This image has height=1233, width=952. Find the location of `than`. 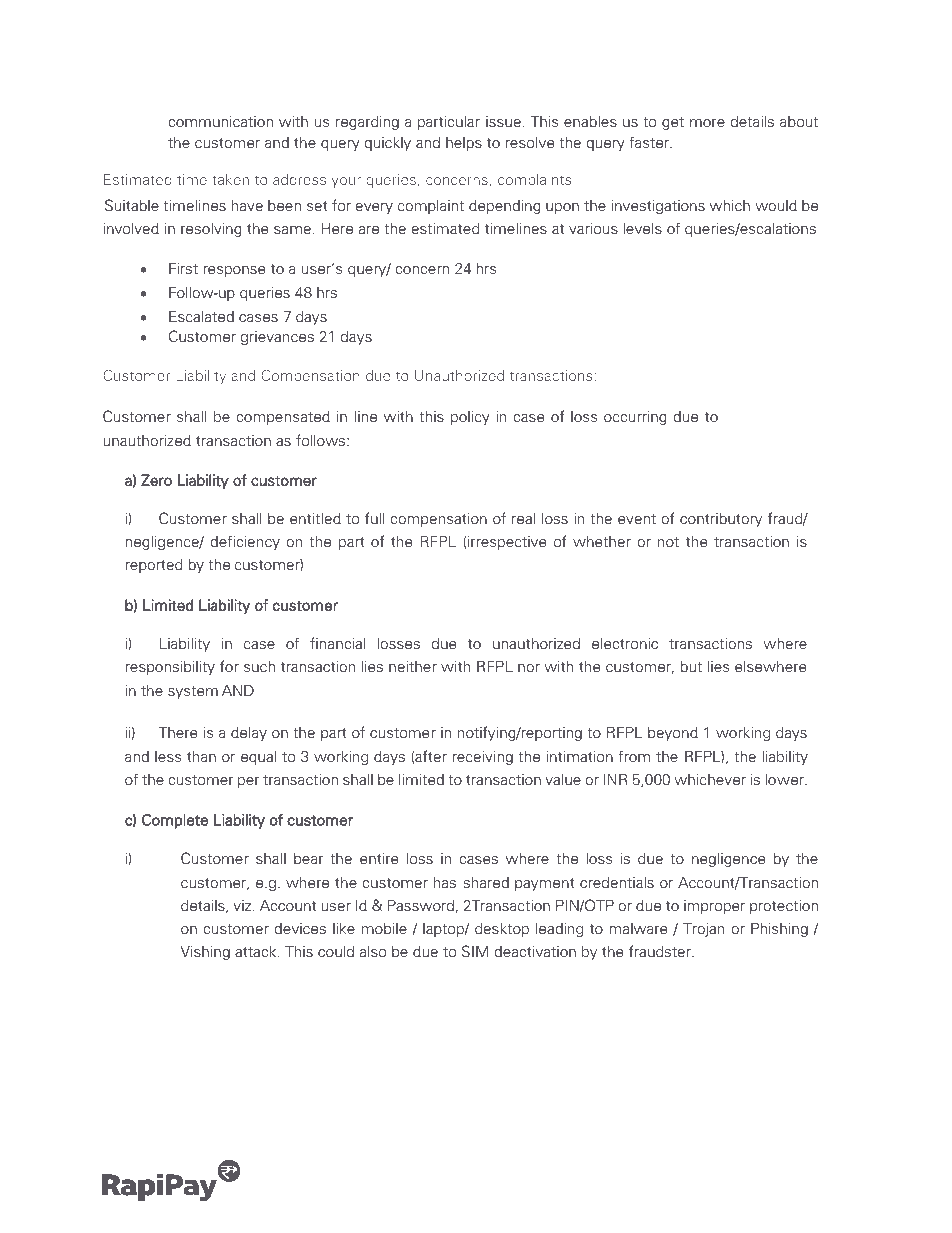

than is located at coordinates (201, 757).
